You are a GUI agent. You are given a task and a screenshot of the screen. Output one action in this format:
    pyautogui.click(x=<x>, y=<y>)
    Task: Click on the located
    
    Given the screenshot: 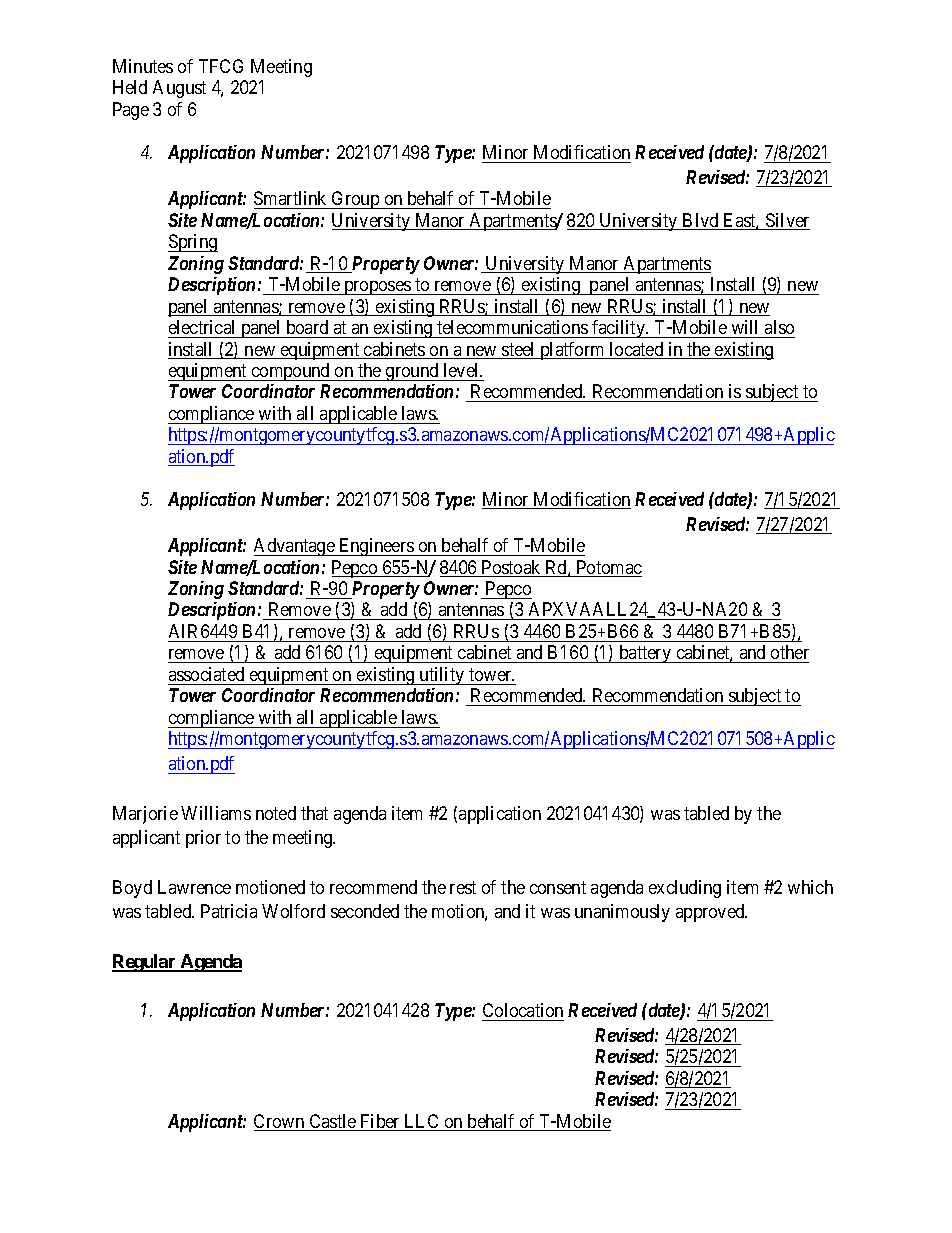 What is the action you would take?
    pyautogui.click(x=636, y=350)
